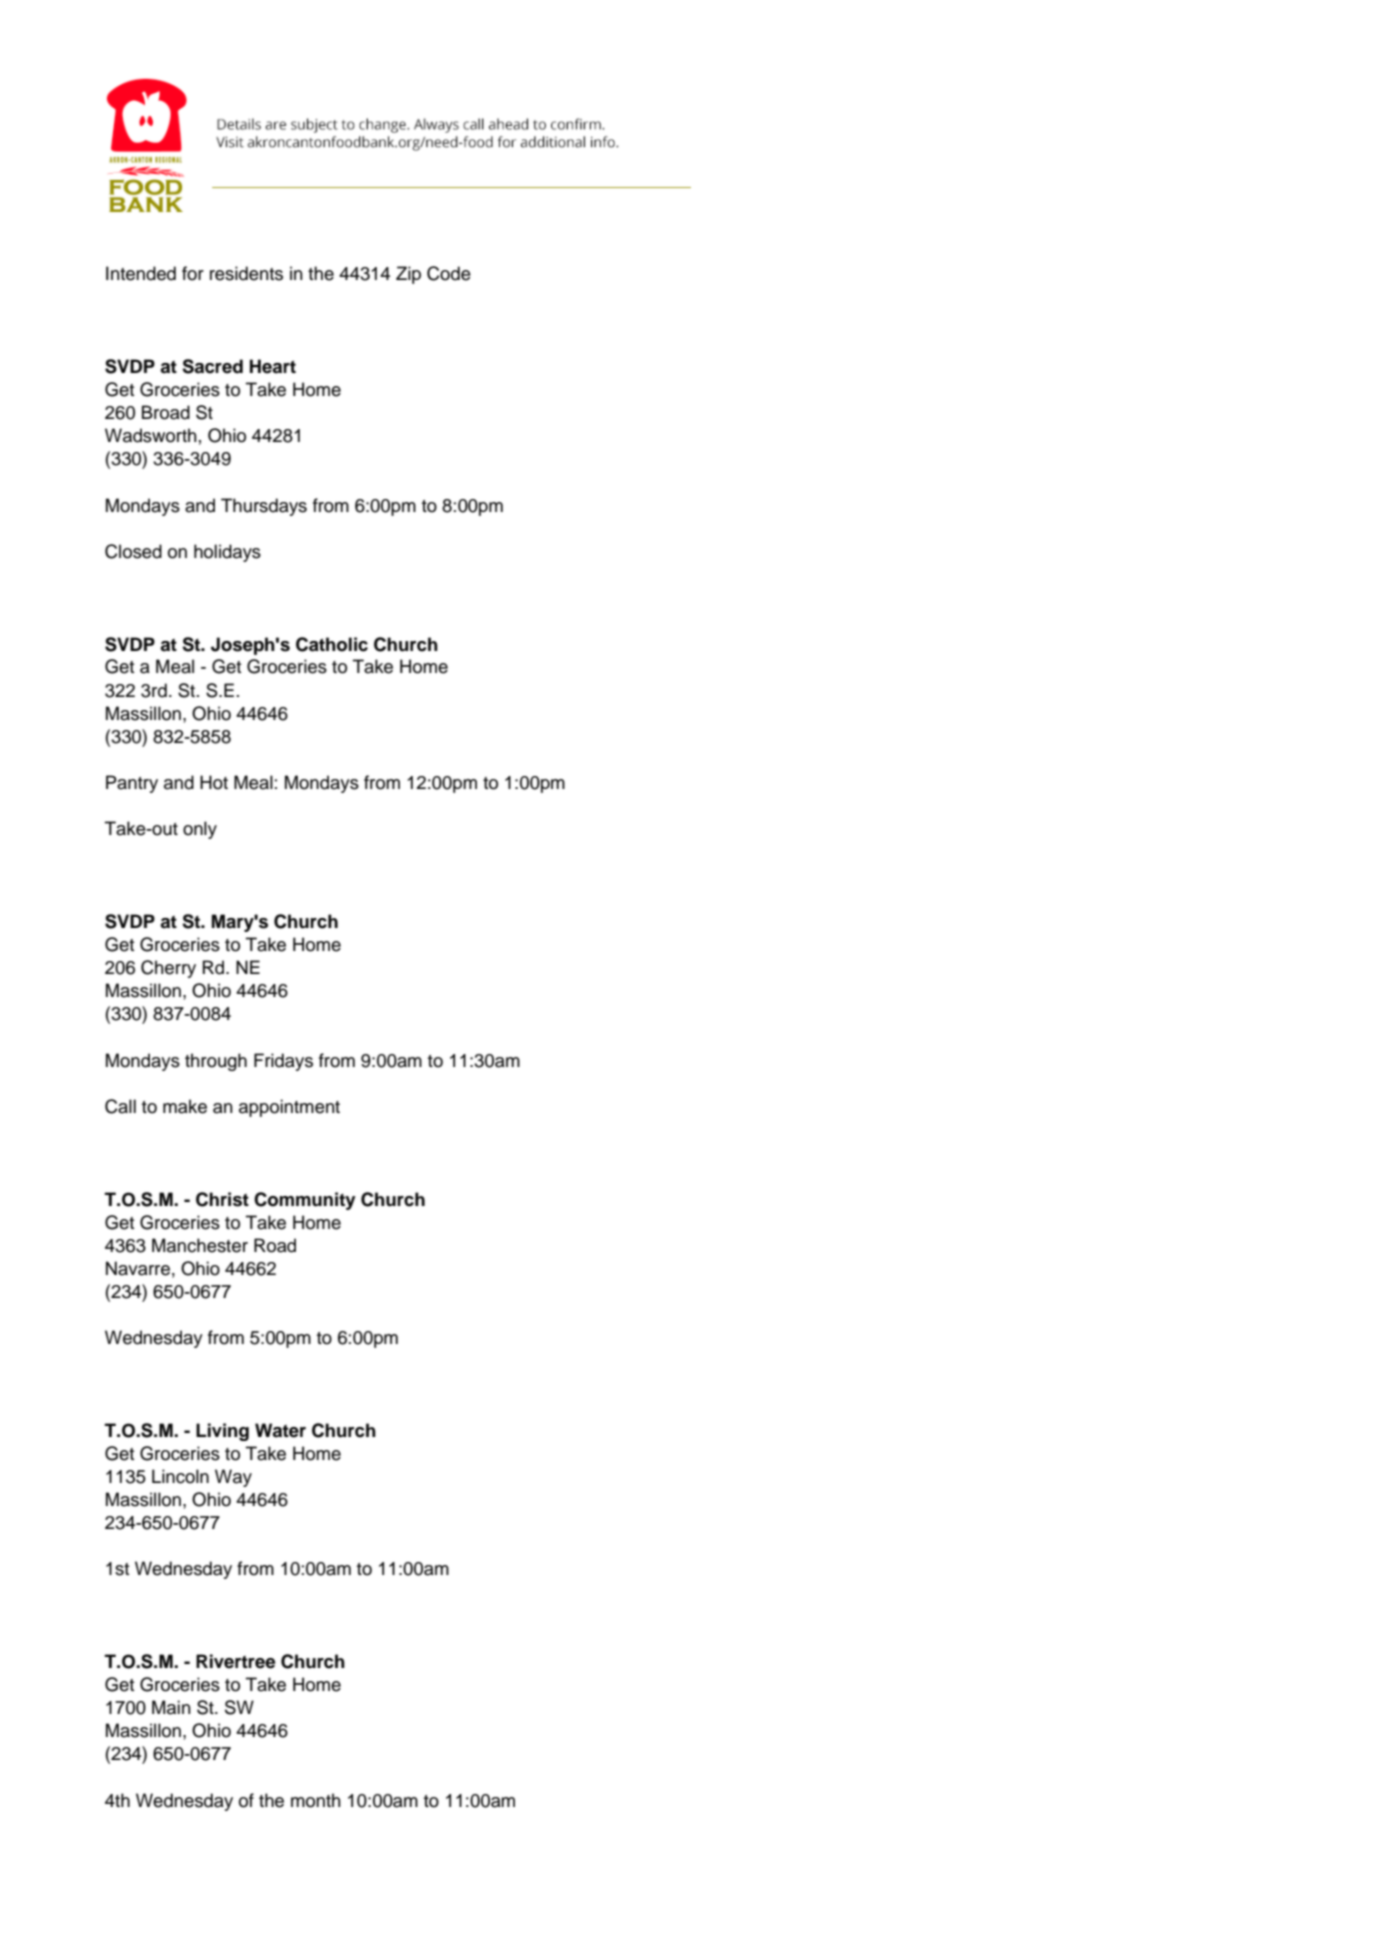 This page has width=1377, height=1947. Describe the element at coordinates (141, 273) in the page. I see `Intended` at that location.
